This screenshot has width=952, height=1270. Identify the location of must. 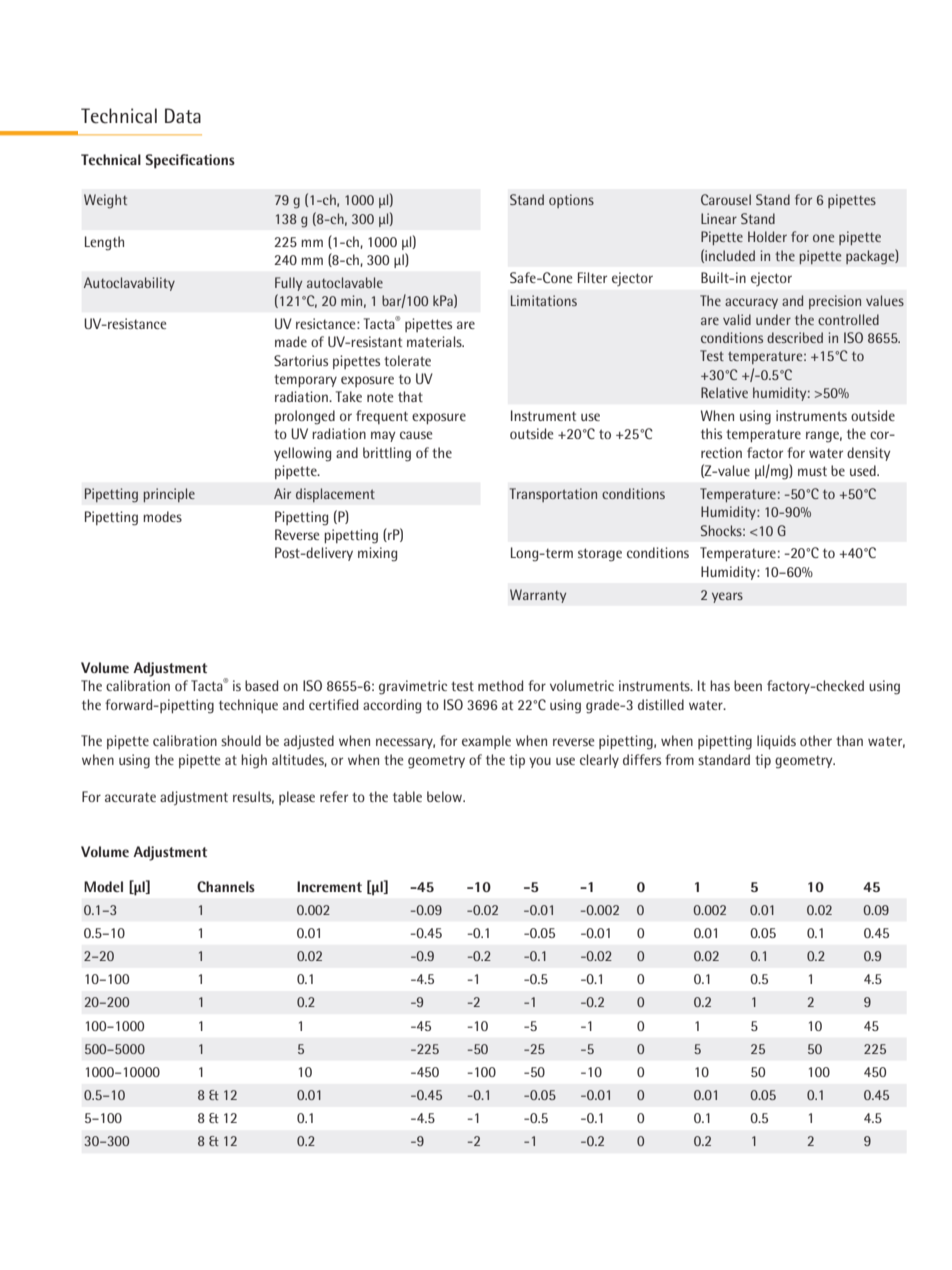
(812, 471).
